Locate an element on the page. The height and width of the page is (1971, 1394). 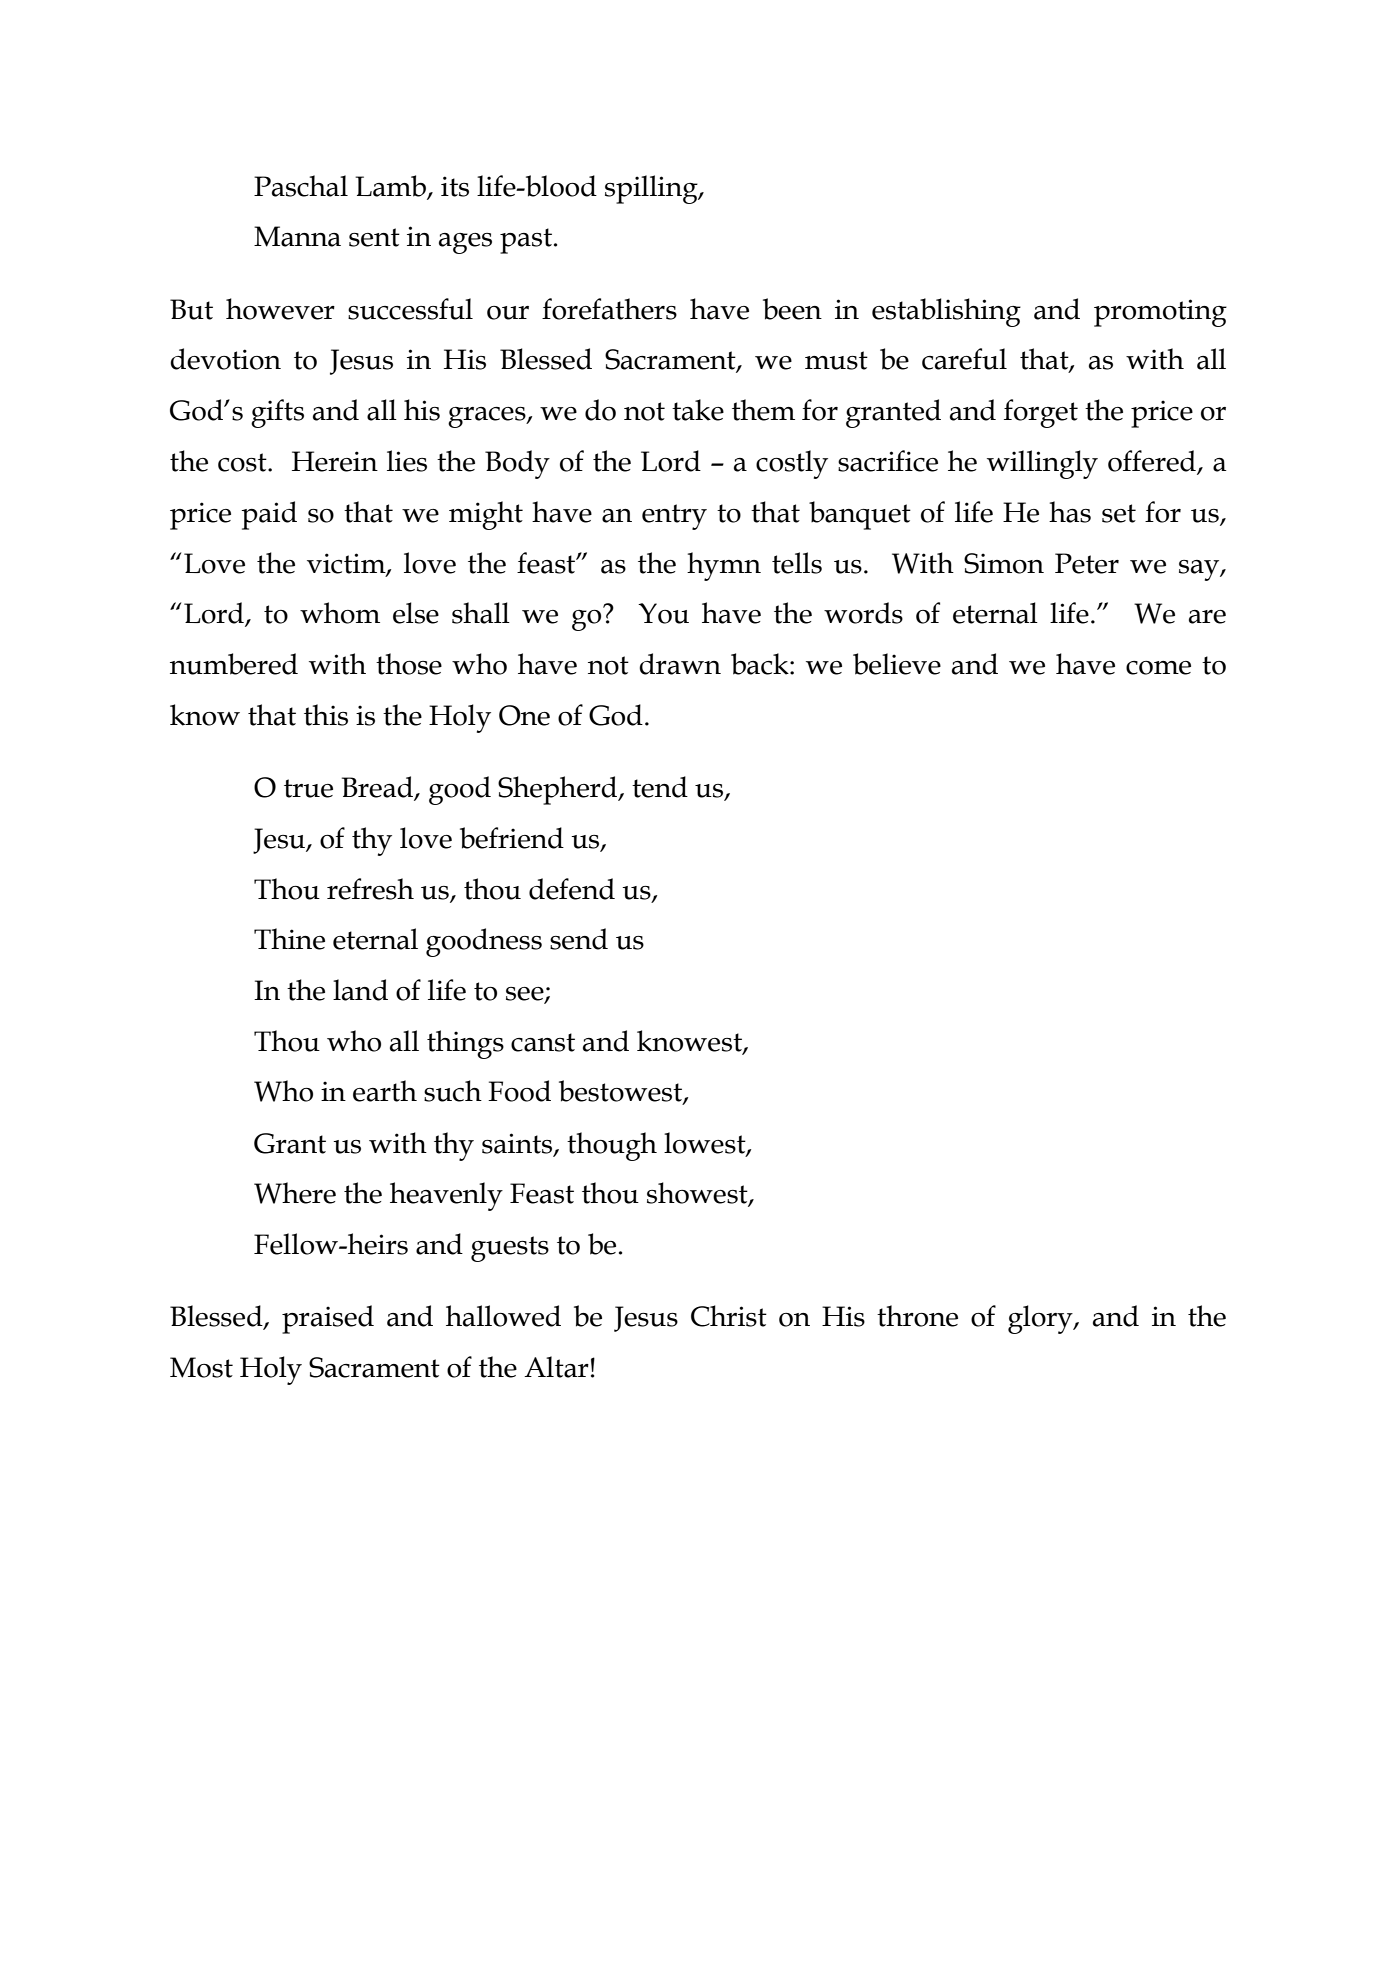
glory is located at coordinates (1041, 1319).
